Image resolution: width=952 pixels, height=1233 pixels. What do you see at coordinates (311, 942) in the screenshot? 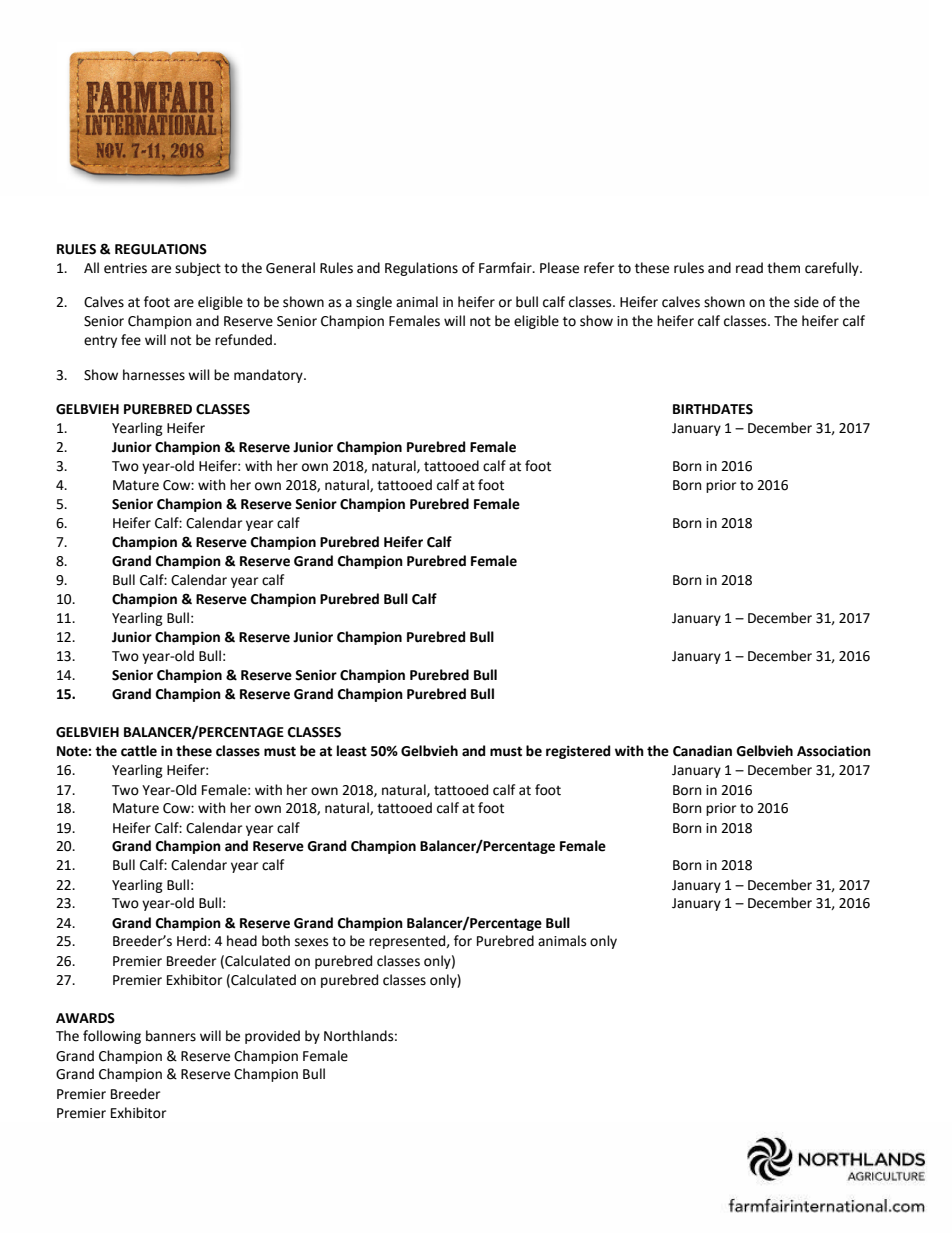
I see `sexes` at bounding box center [311, 942].
